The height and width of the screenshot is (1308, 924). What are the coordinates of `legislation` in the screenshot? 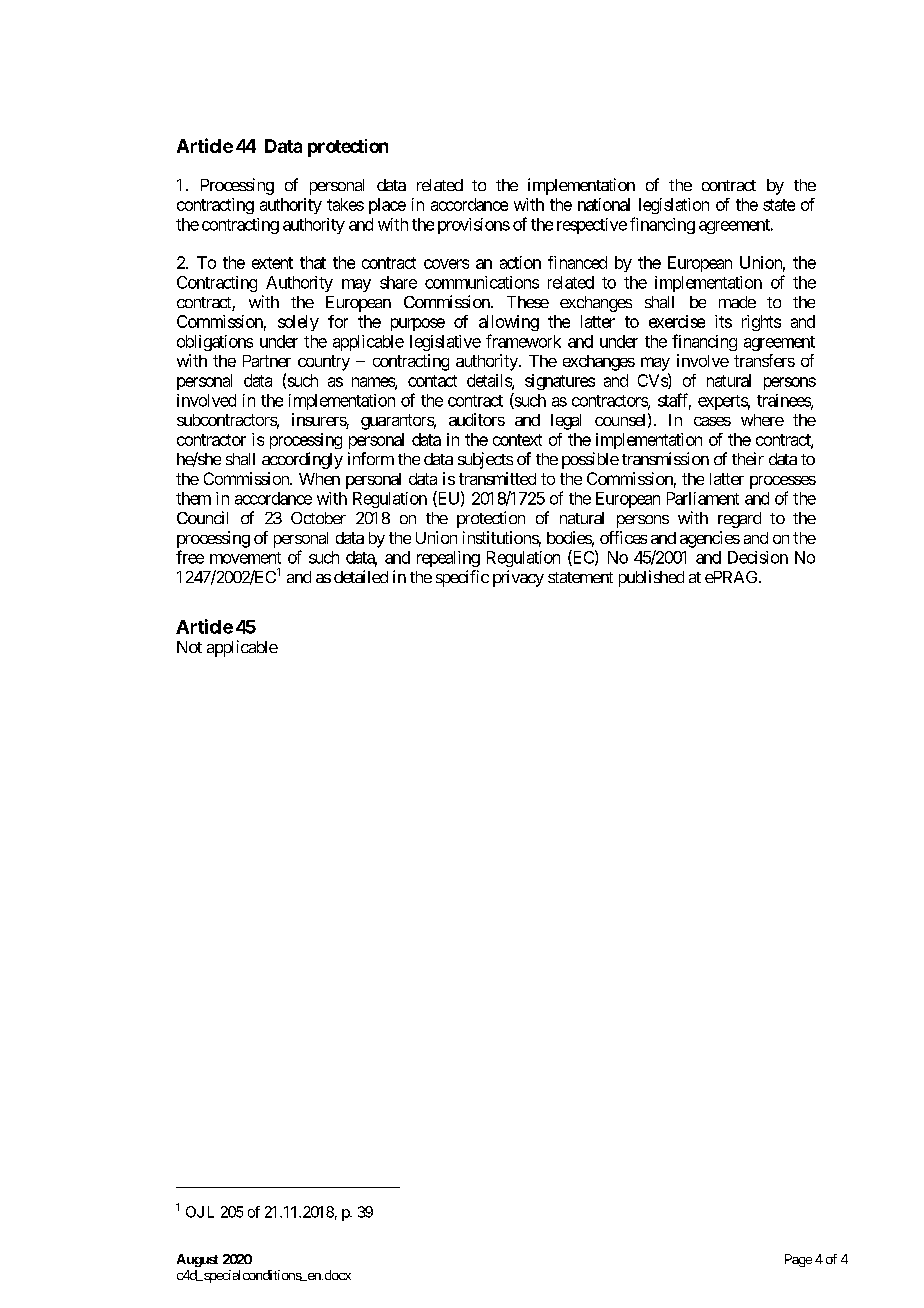 It's located at (674, 206).
